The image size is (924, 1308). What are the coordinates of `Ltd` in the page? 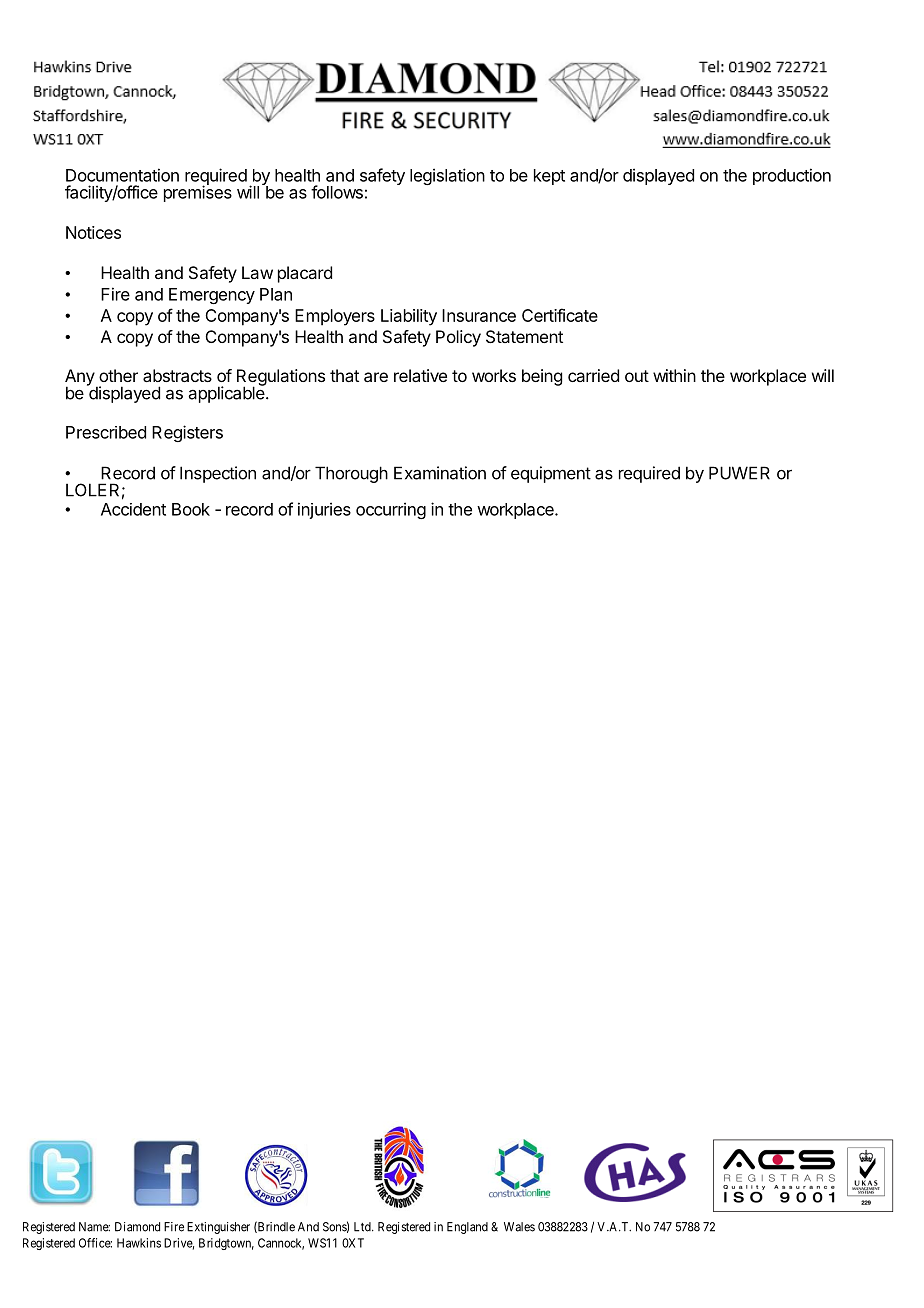 It's located at (363, 1227).
